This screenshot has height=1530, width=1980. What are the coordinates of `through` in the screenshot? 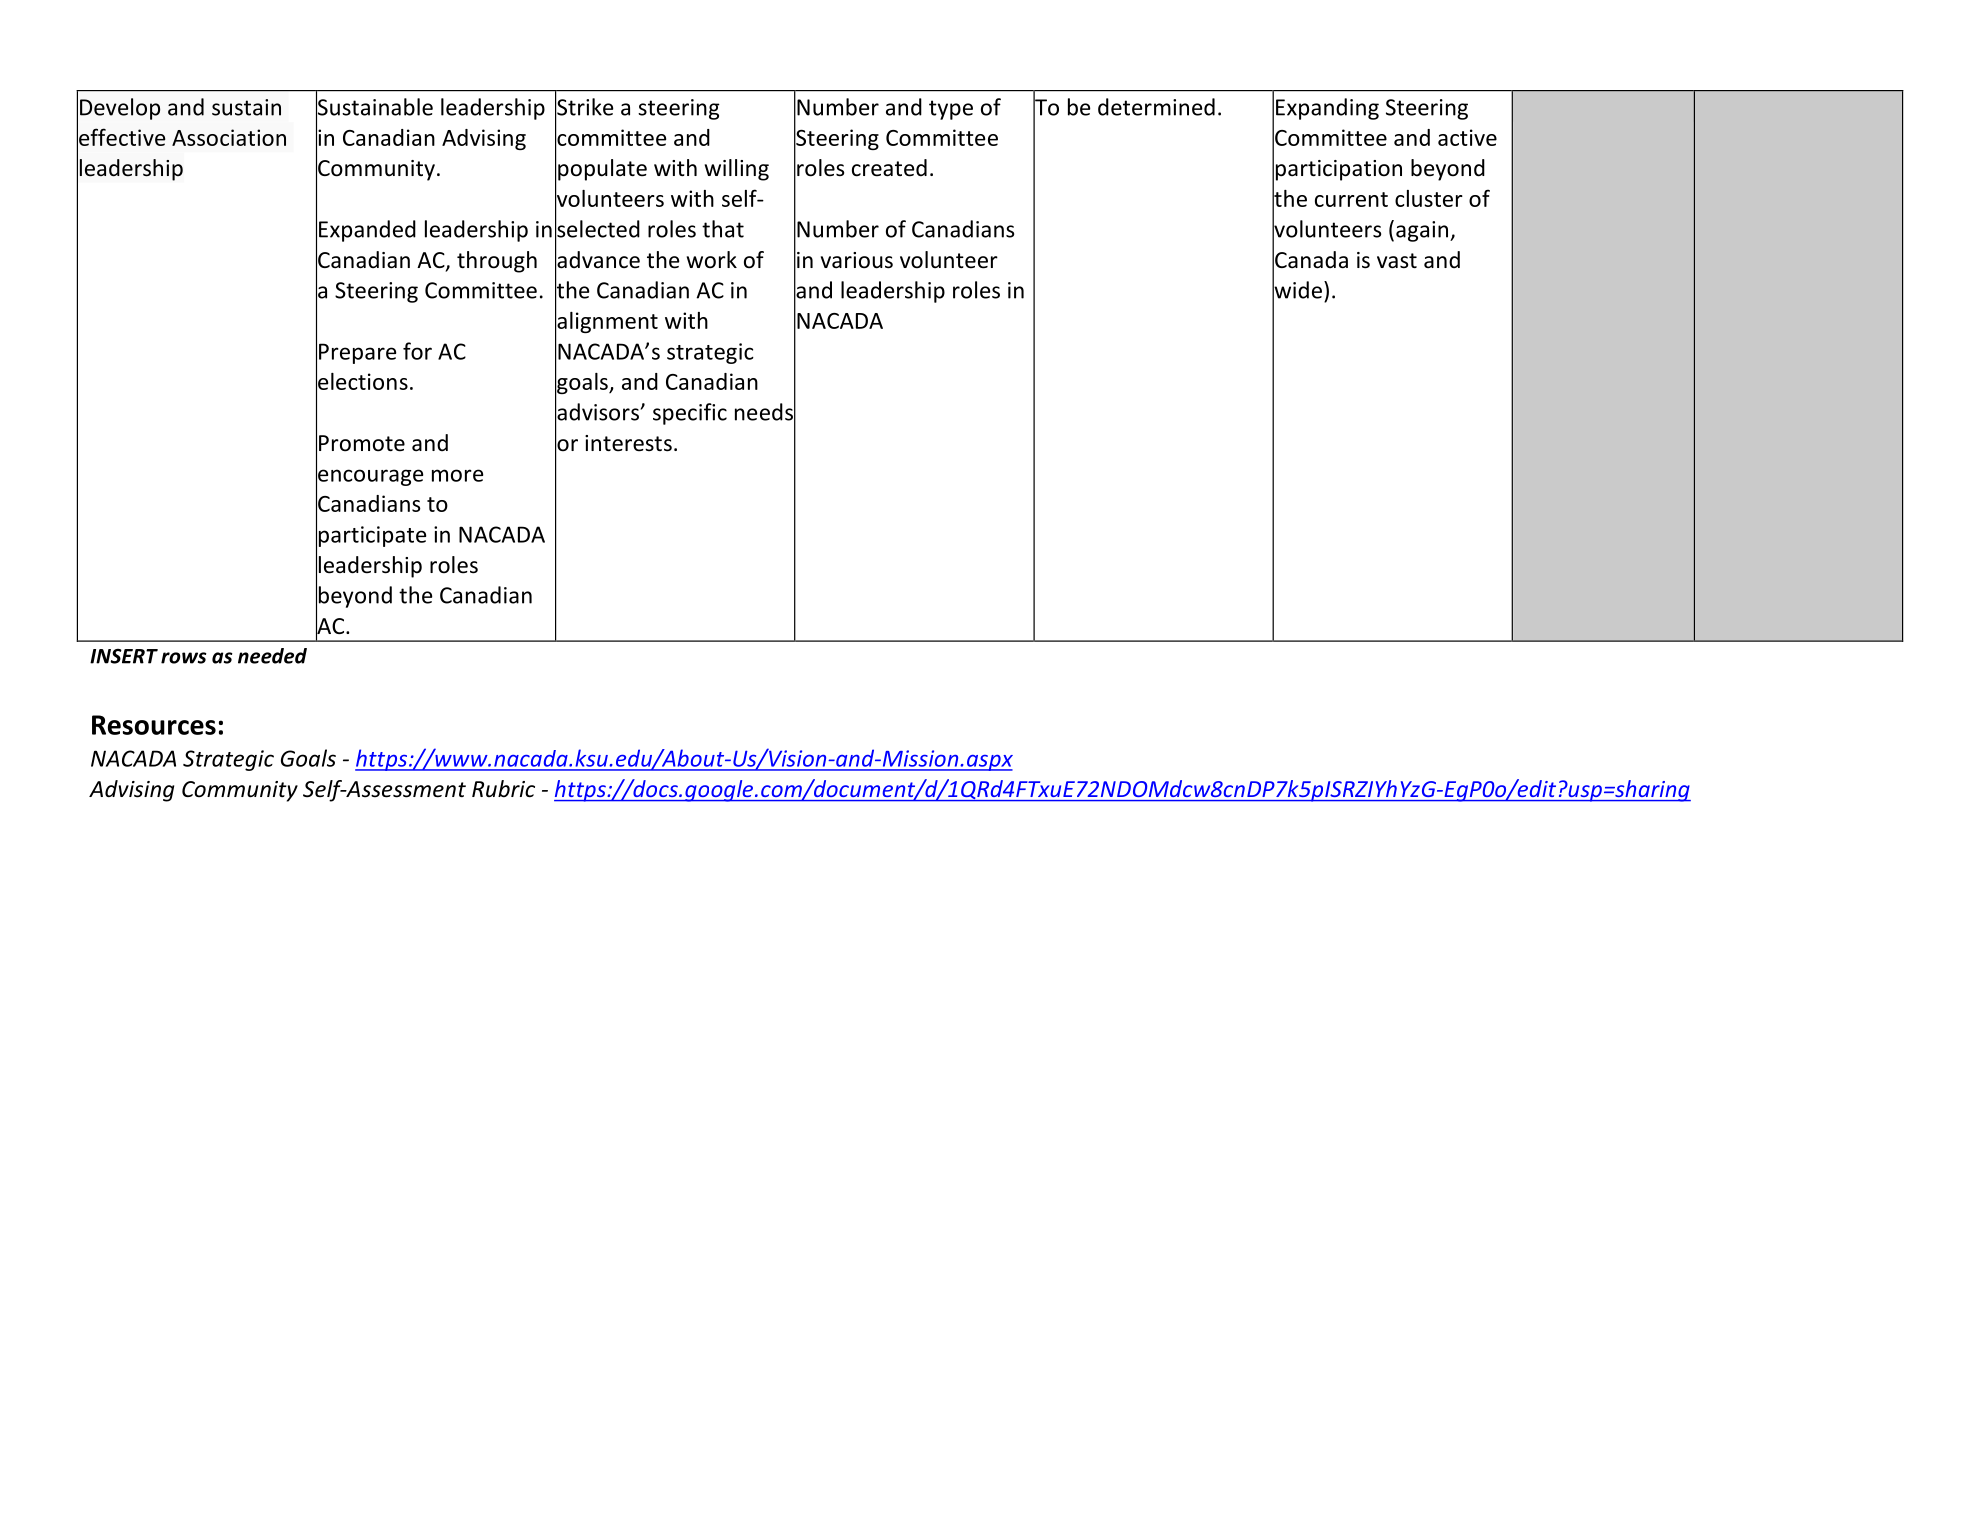 It's located at (497, 262).
